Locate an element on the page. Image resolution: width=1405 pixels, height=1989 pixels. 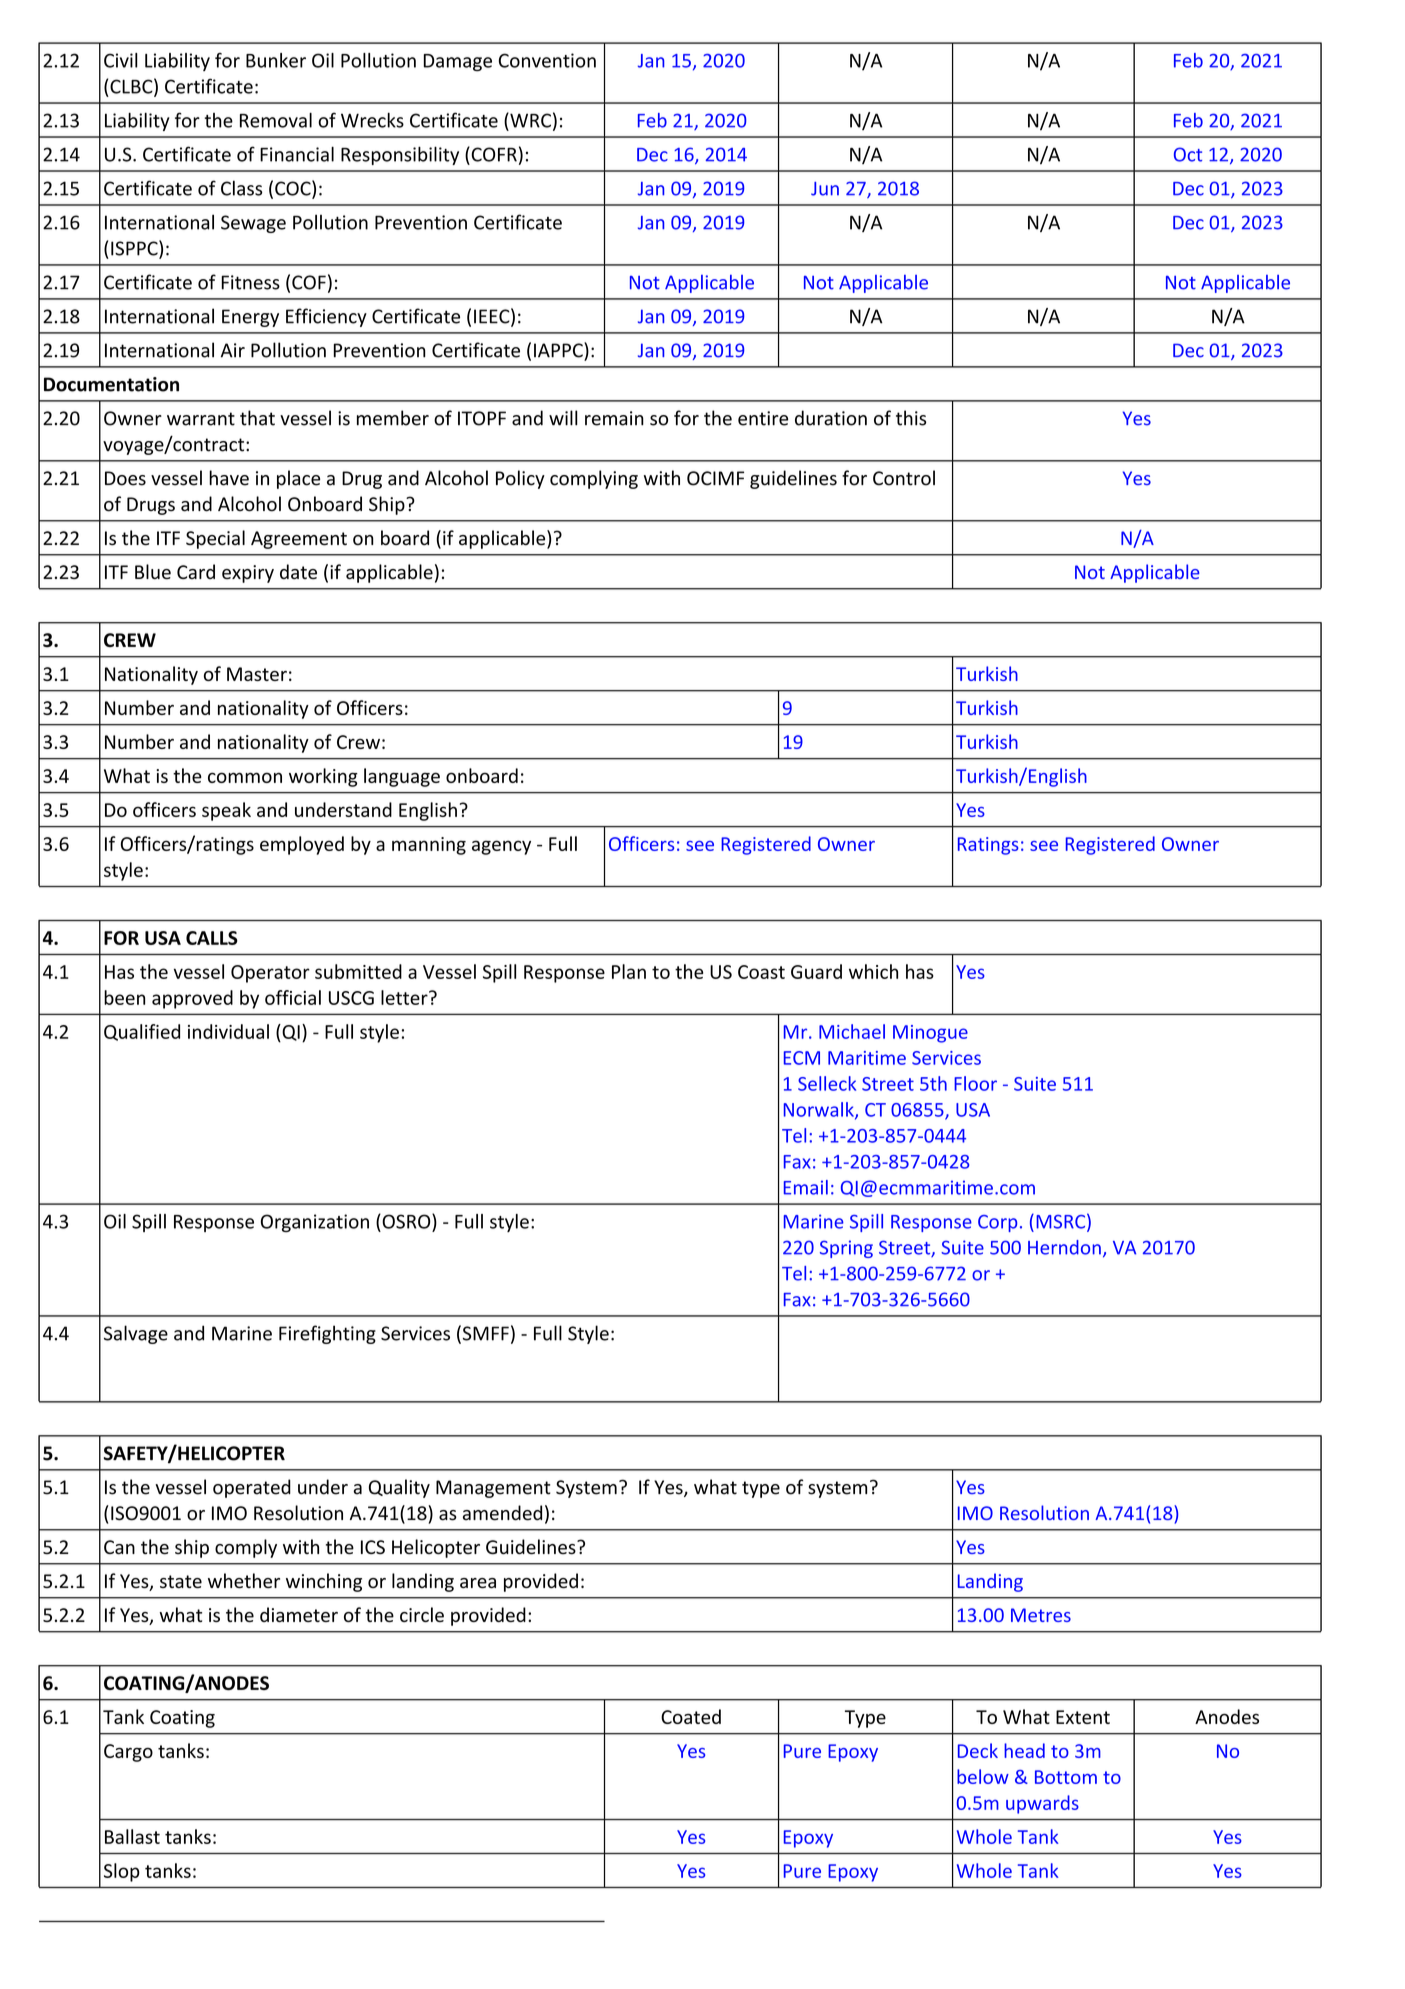
Convention is located at coordinates (547, 60).
